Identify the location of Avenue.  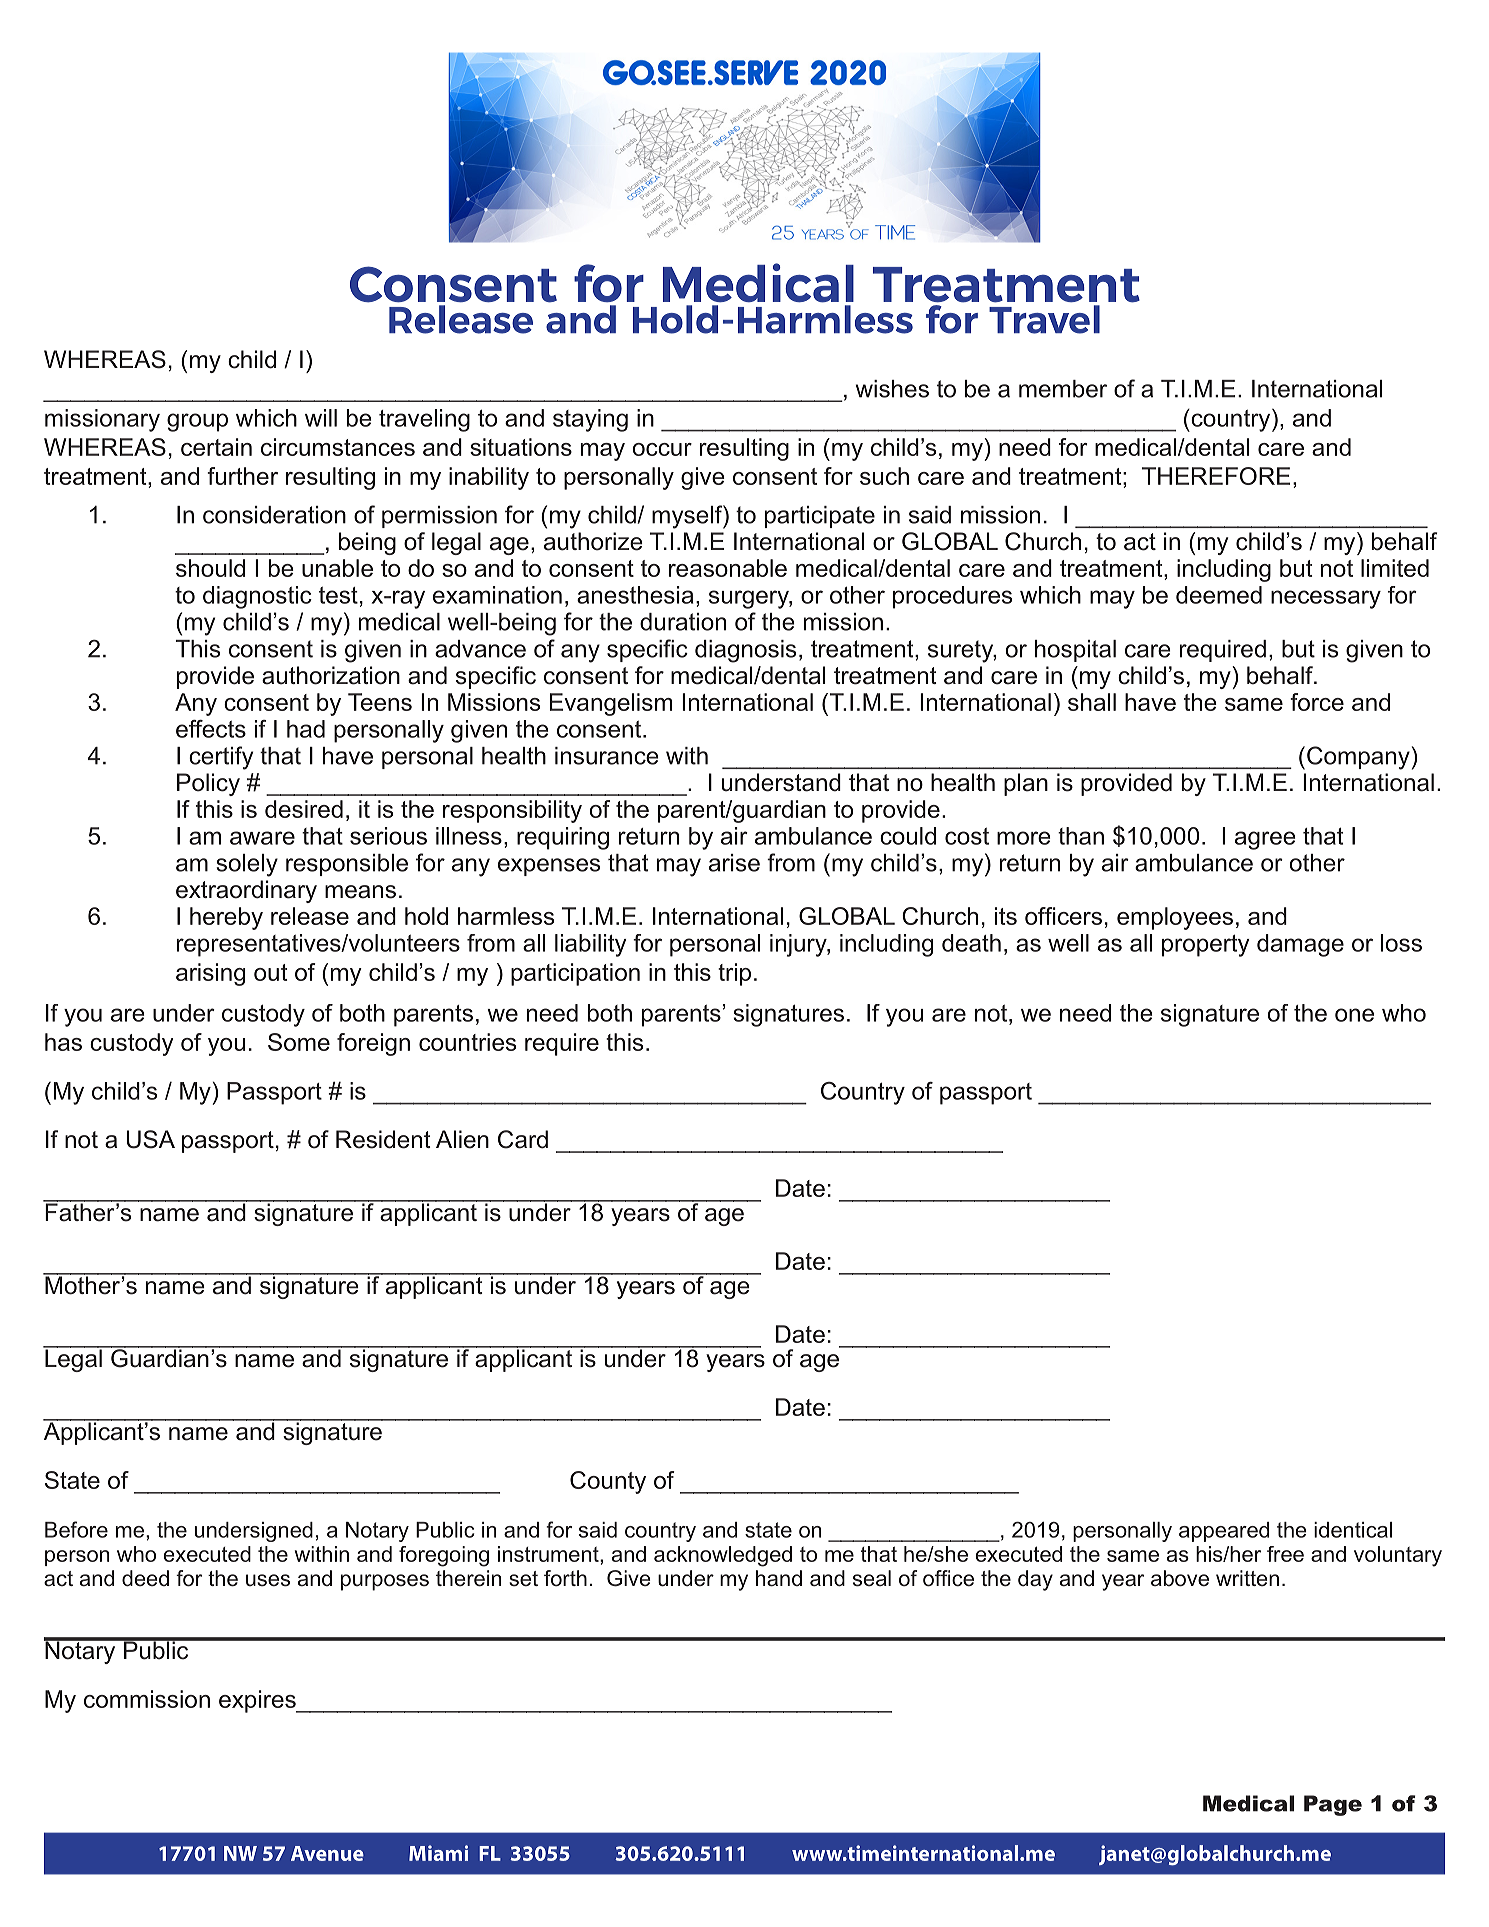
(327, 1853).
